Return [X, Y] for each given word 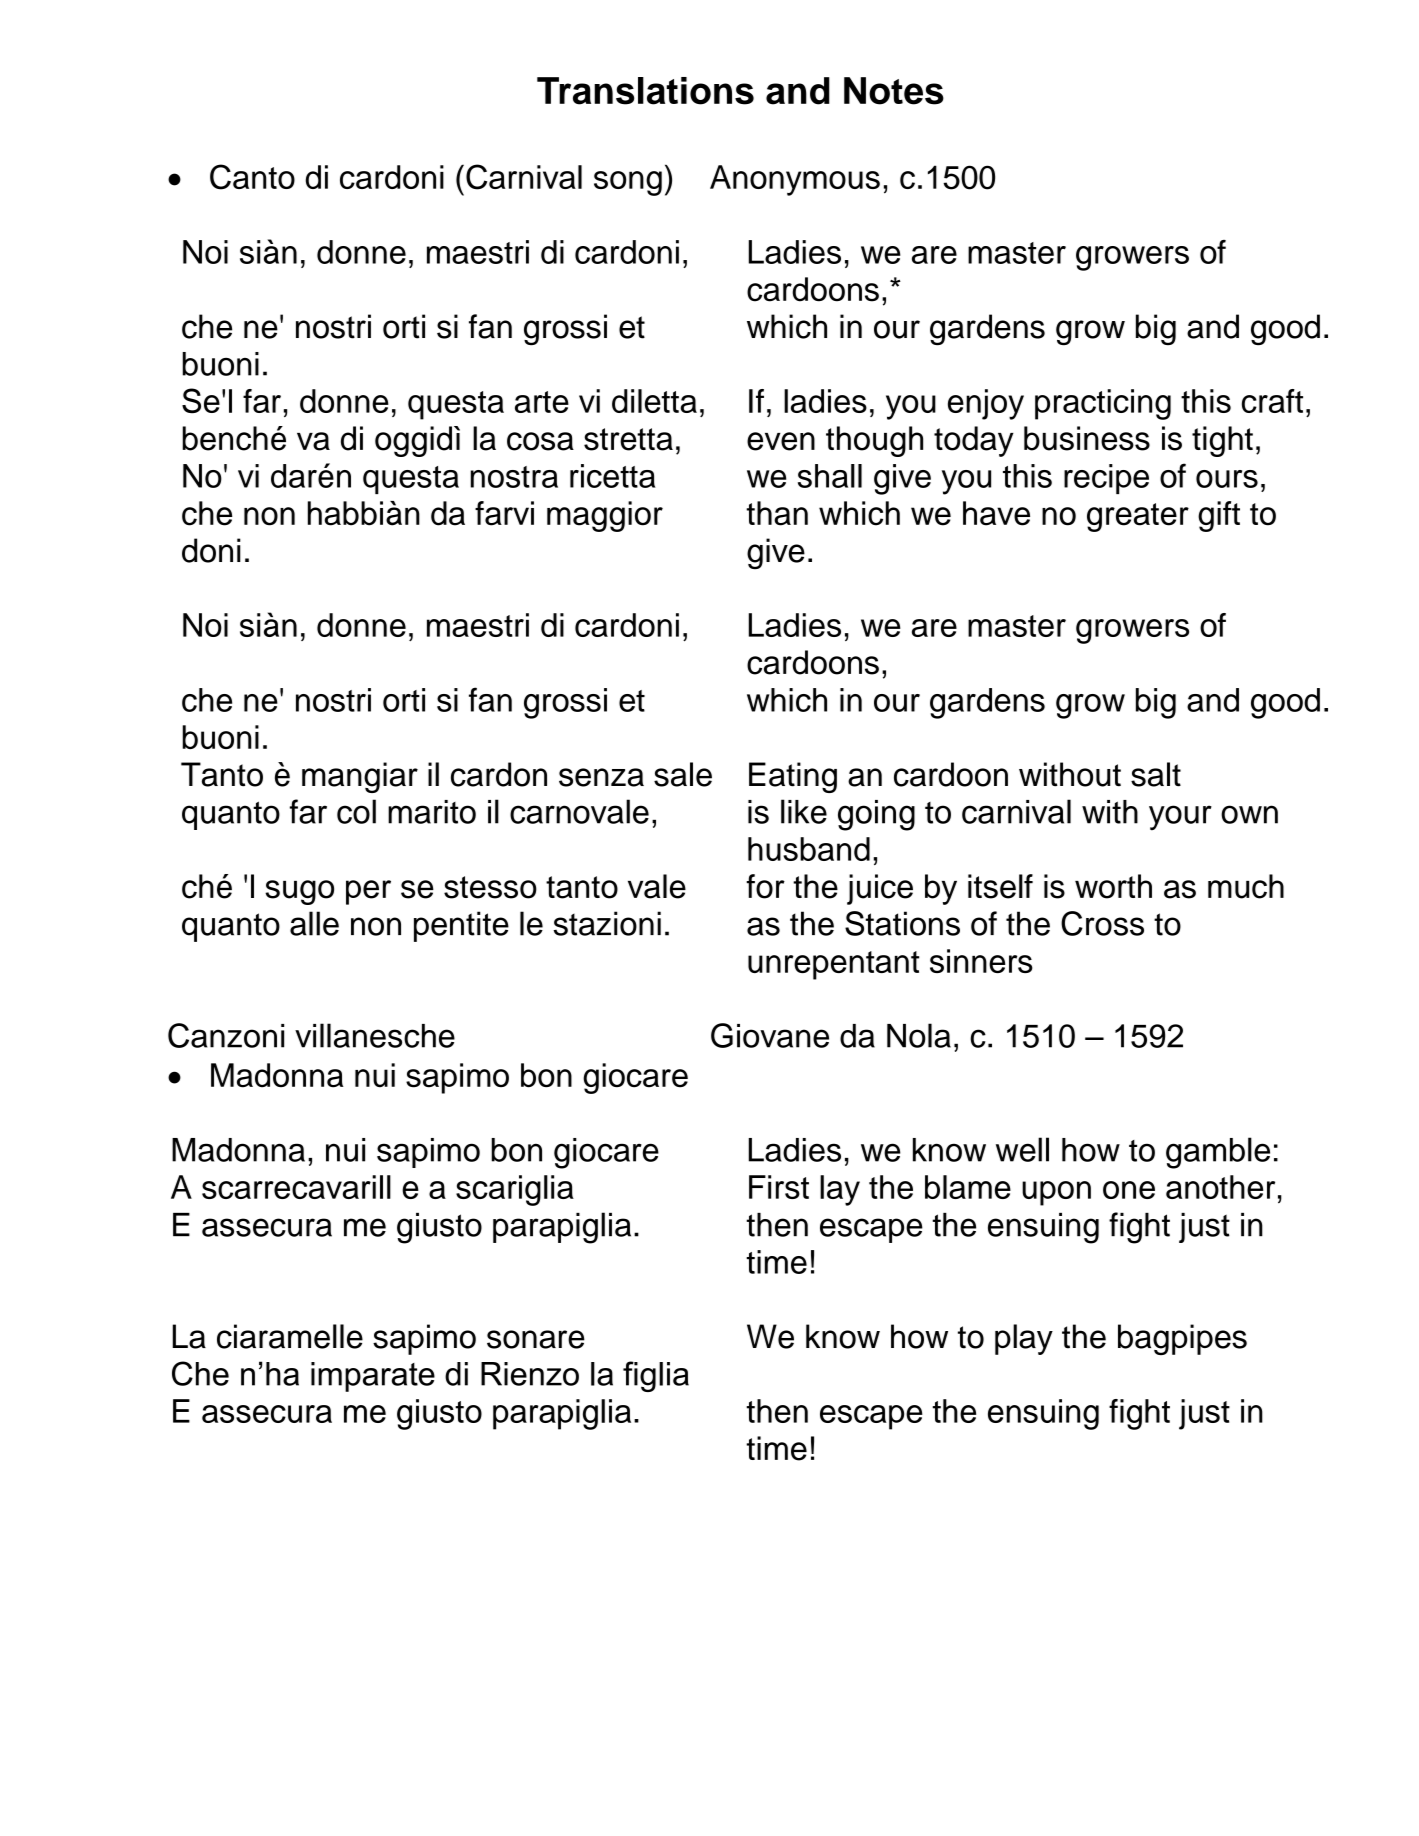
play [1024, 1339]
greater [1138, 517]
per [368, 892]
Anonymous [795, 180]
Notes [894, 91]
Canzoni [226, 1035]
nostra [514, 477]
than [777, 513]
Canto [252, 177]
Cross [1102, 923]
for [765, 886]
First [779, 1187]
